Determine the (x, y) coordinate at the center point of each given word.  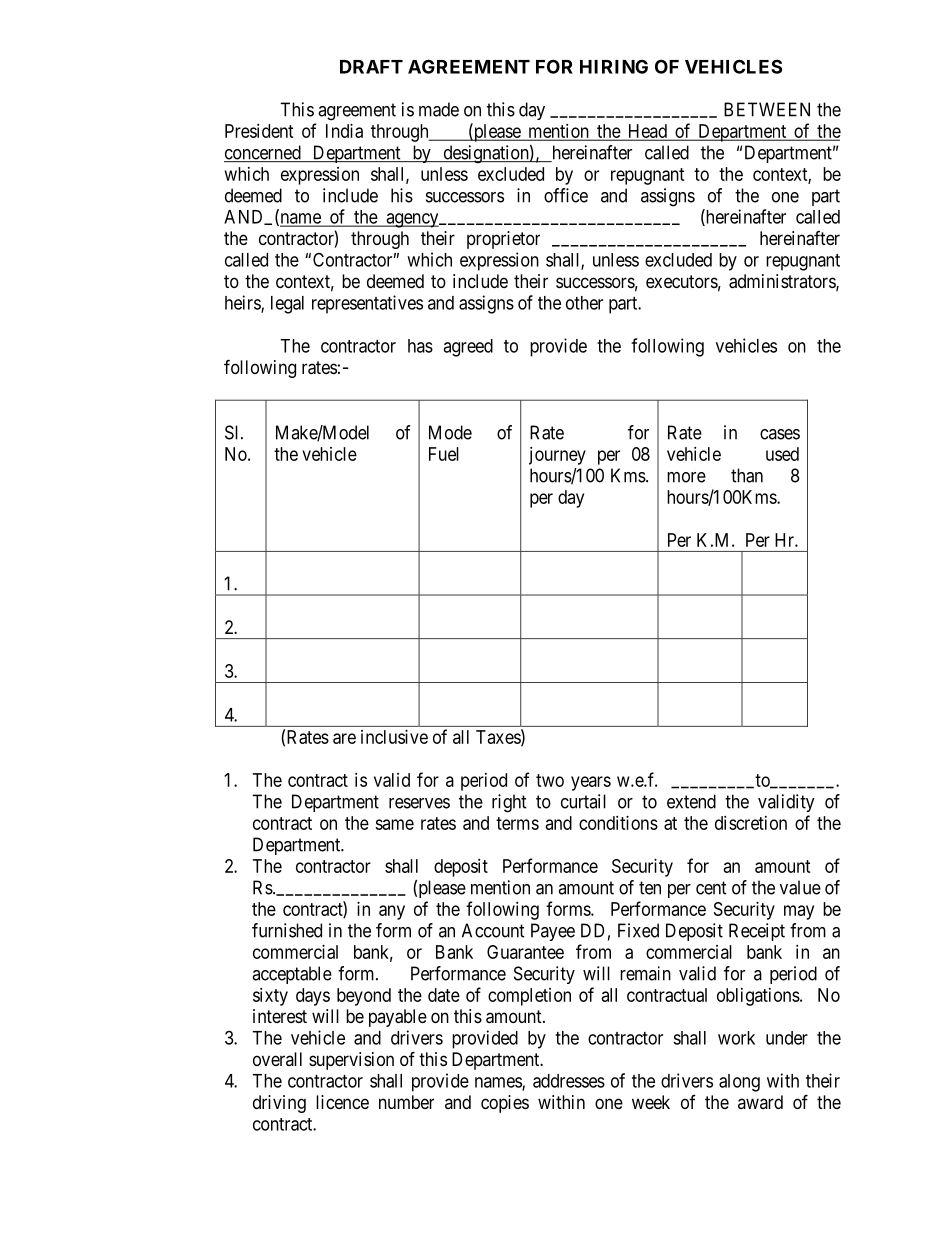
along (739, 1083)
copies (505, 1104)
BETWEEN (767, 109)
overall (277, 1059)
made (439, 109)
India (344, 131)
